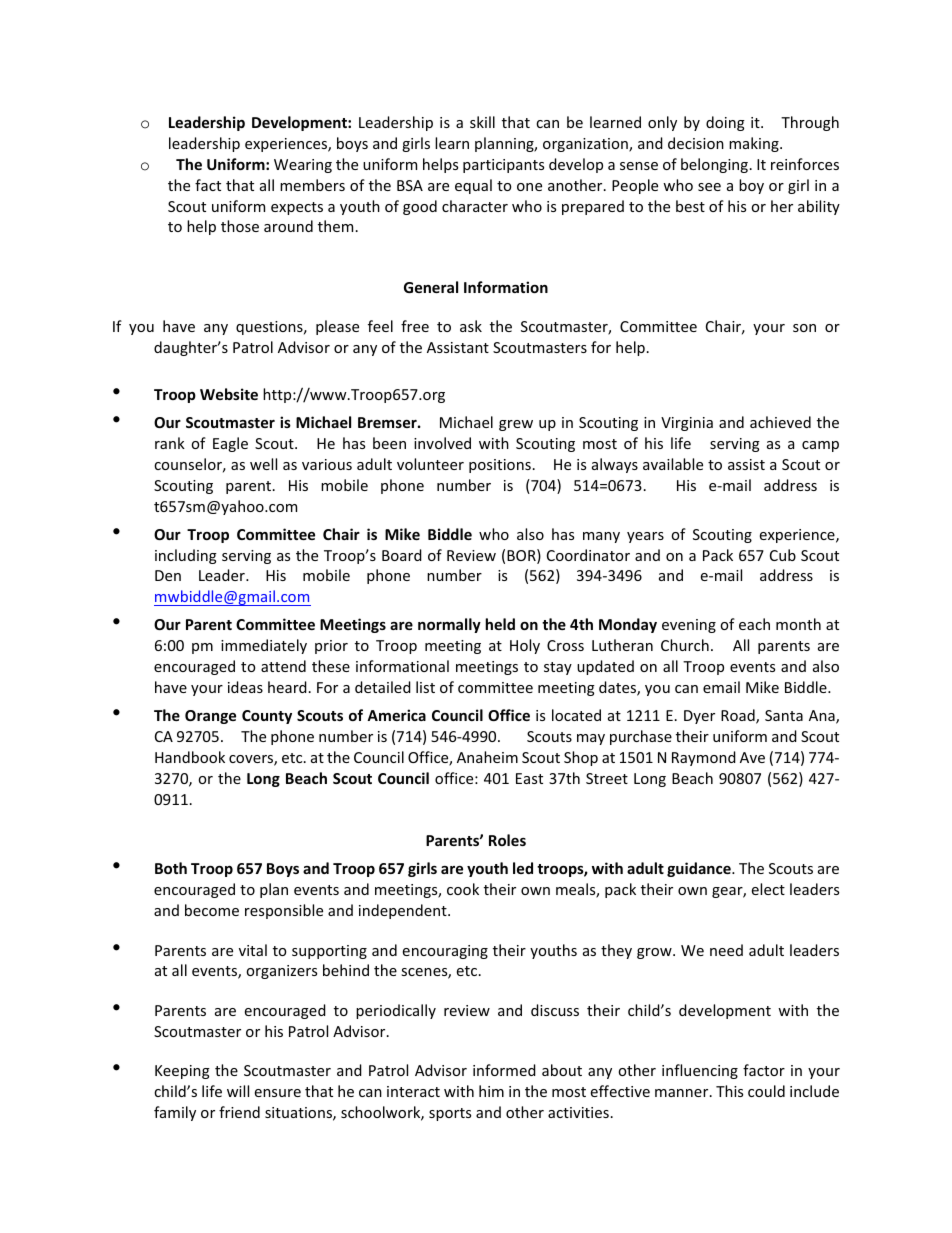  Describe the element at coordinates (238, 1091) in the document. I see `will` at that location.
